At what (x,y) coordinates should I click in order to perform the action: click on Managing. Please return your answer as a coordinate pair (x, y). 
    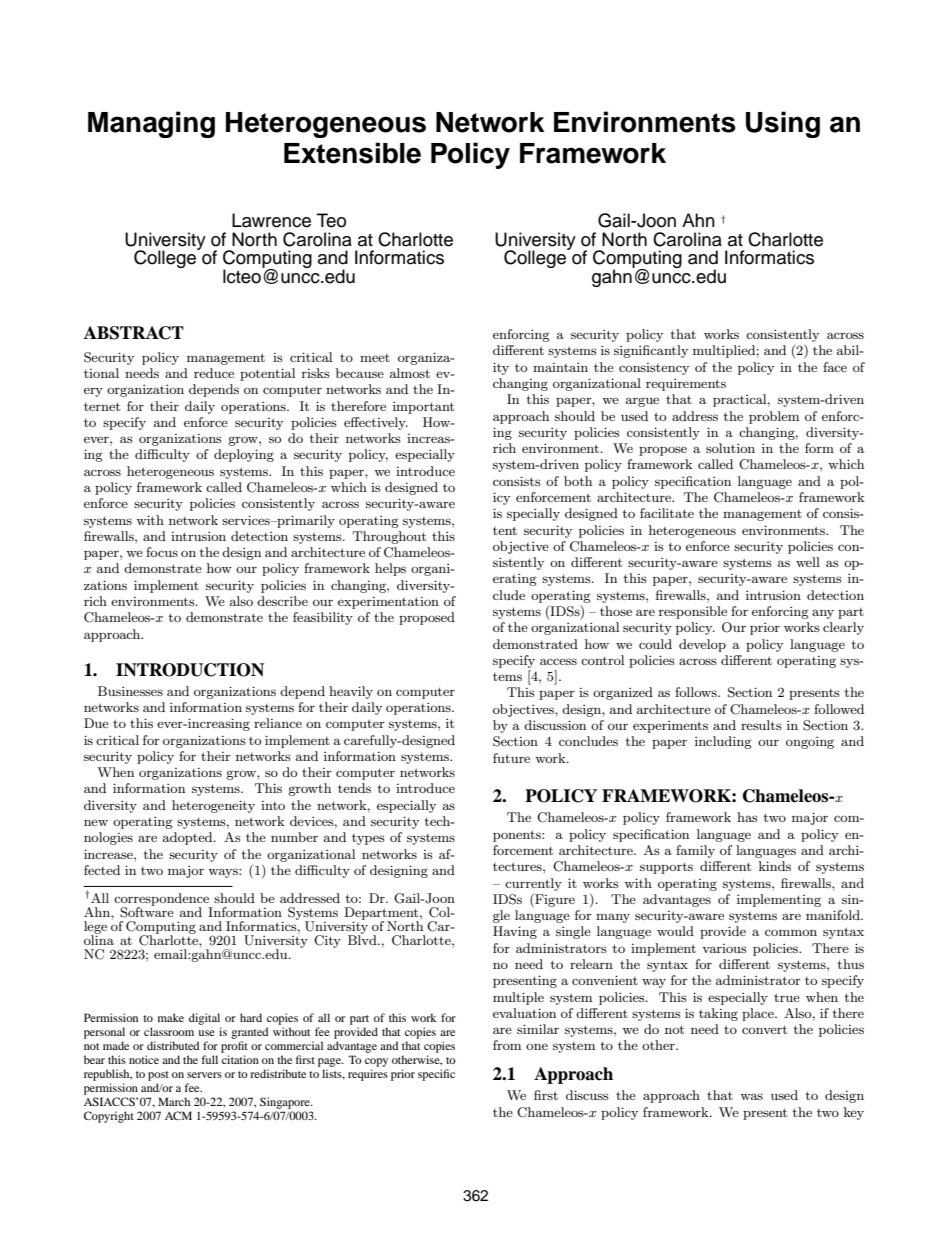
    Looking at the image, I should click on (151, 124).
